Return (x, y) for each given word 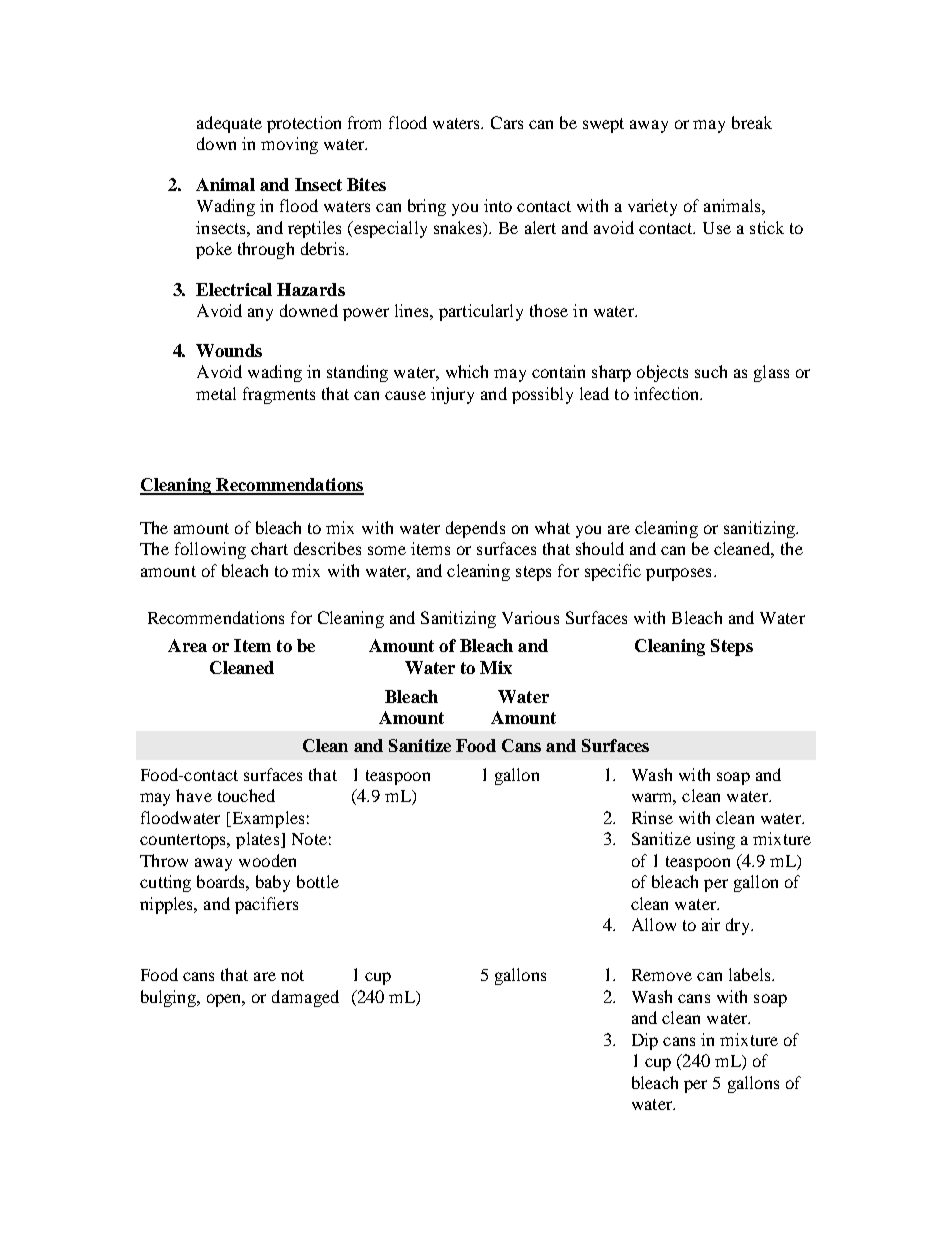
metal (216, 393)
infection (668, 393)
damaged (305, 998)
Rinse (652, 817)
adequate (229, 124)
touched (246, 795)
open (226, 1000)
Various (530, 617)
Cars (507, 122)
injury (452, 395)
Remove (662, 975)
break (752, 122)
